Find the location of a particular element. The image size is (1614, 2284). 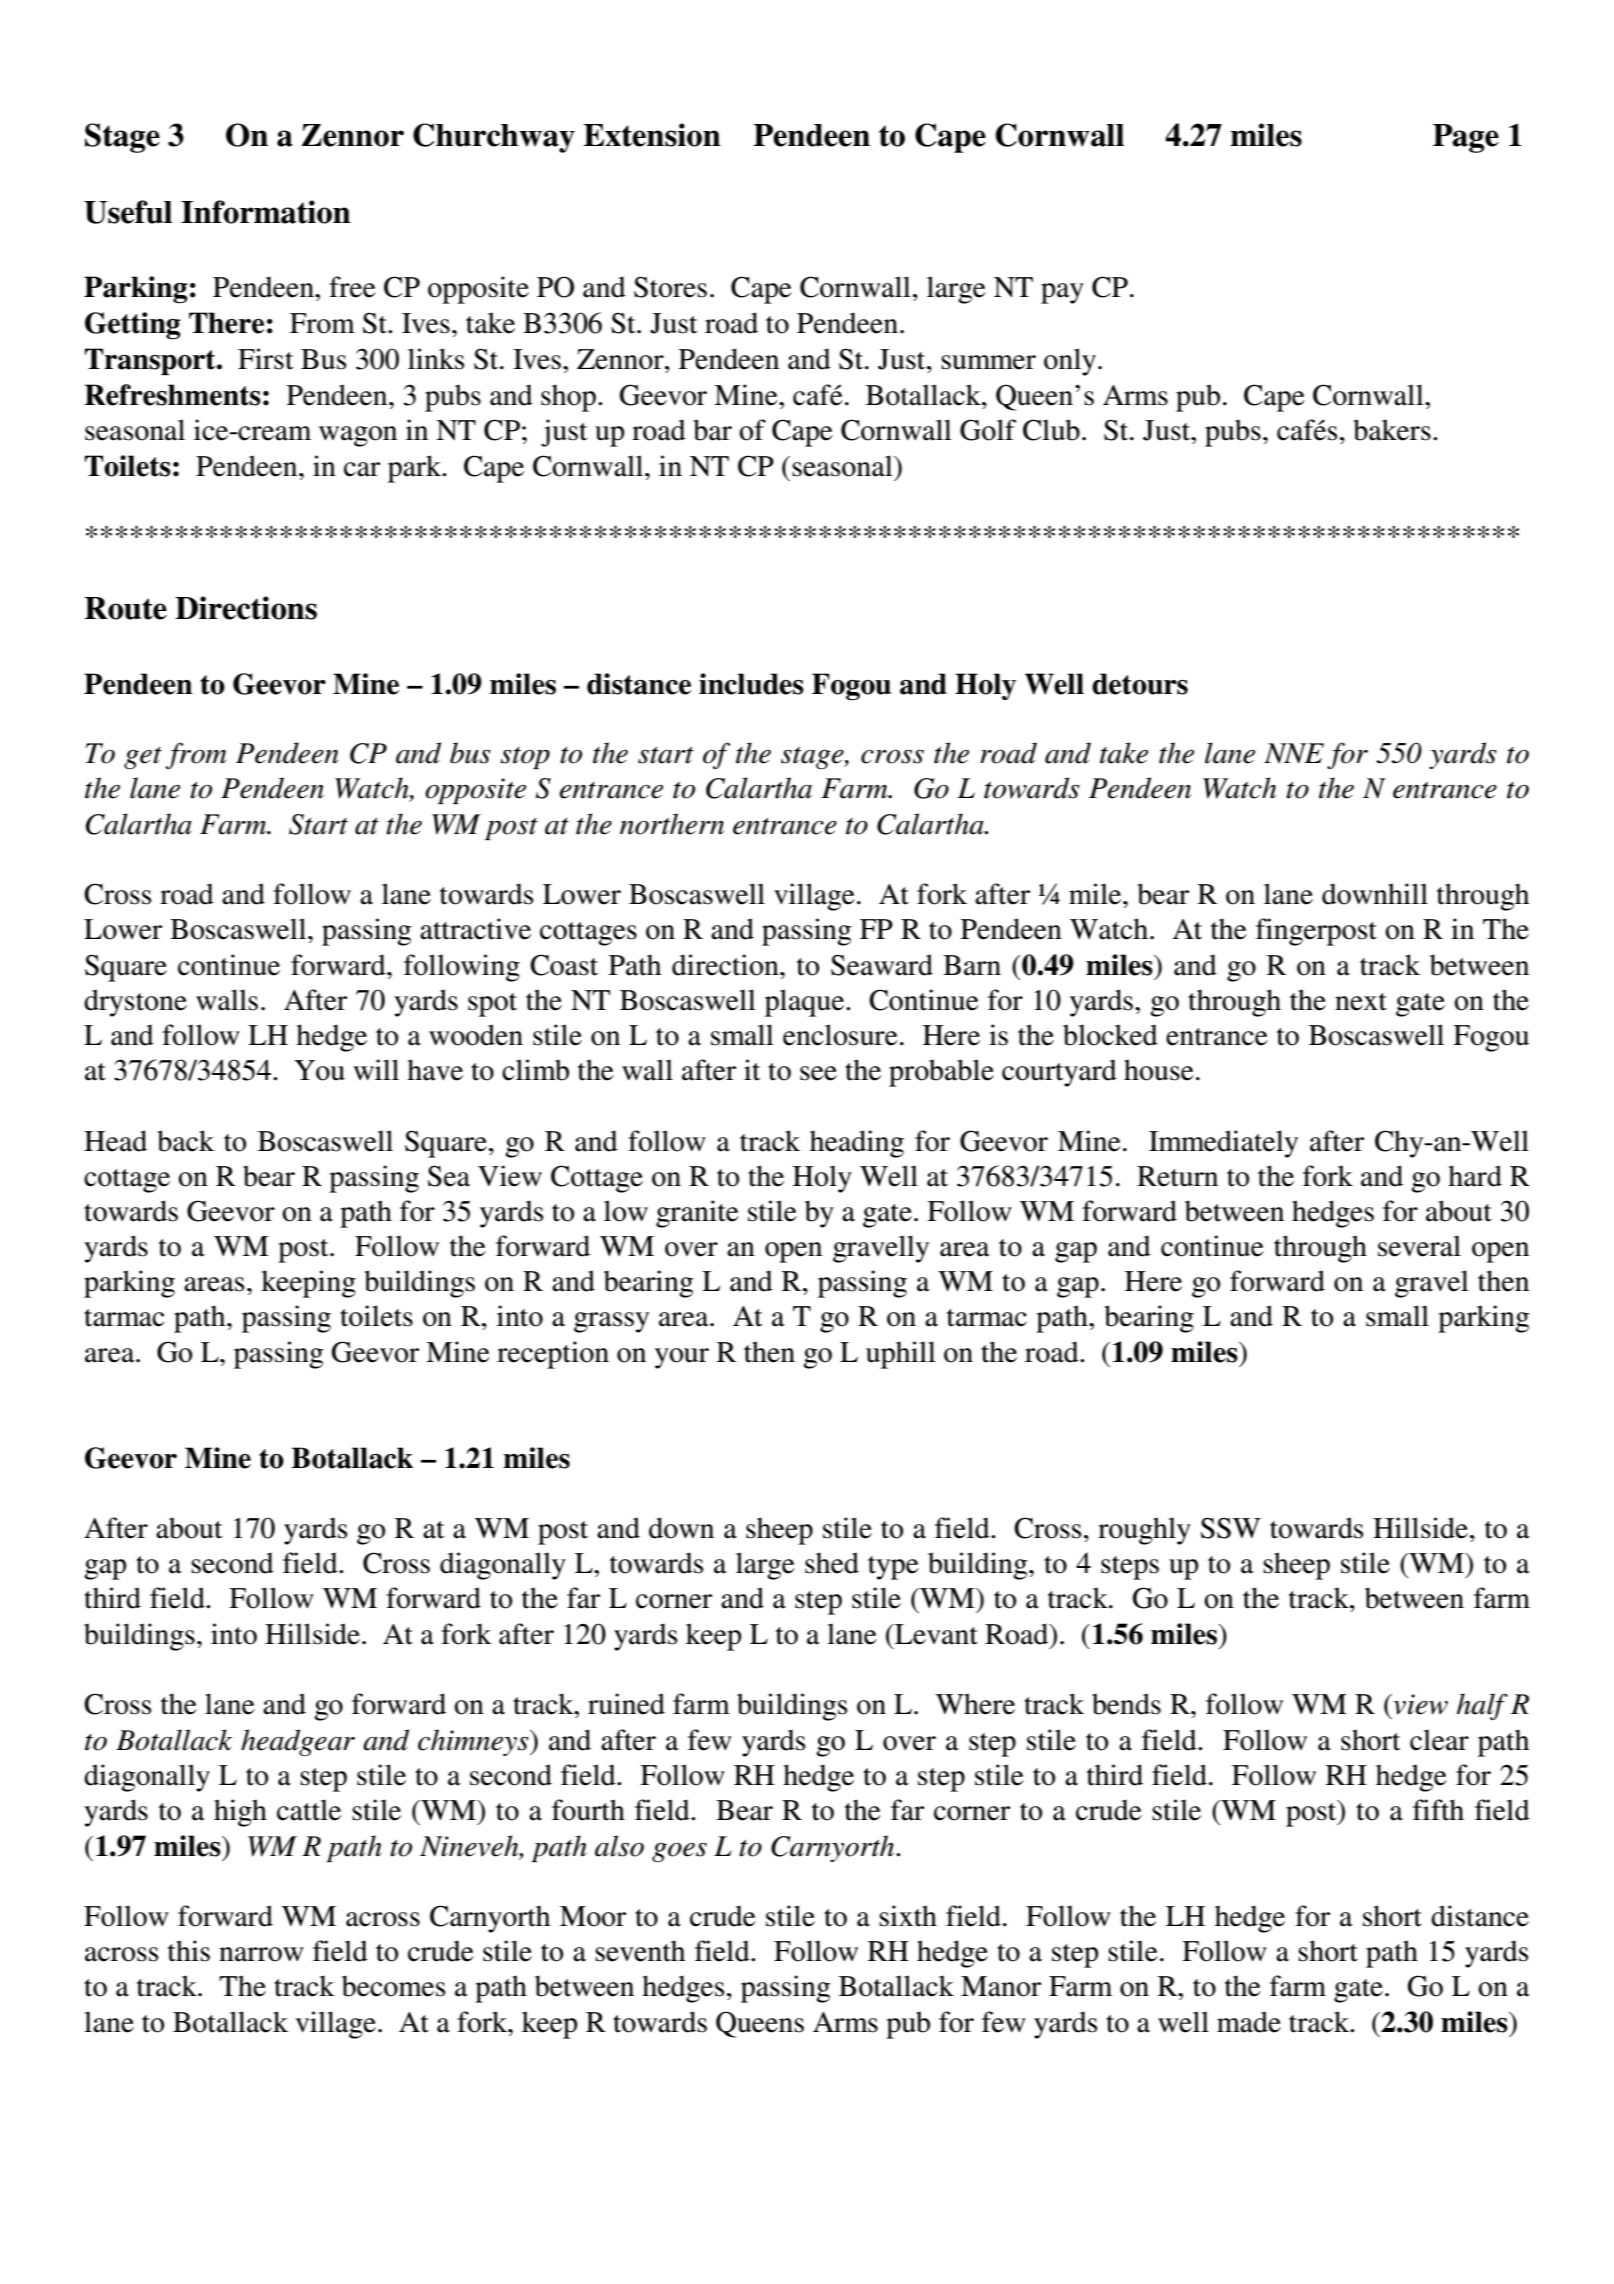

narrow is located at coordinates (261, 1954).
